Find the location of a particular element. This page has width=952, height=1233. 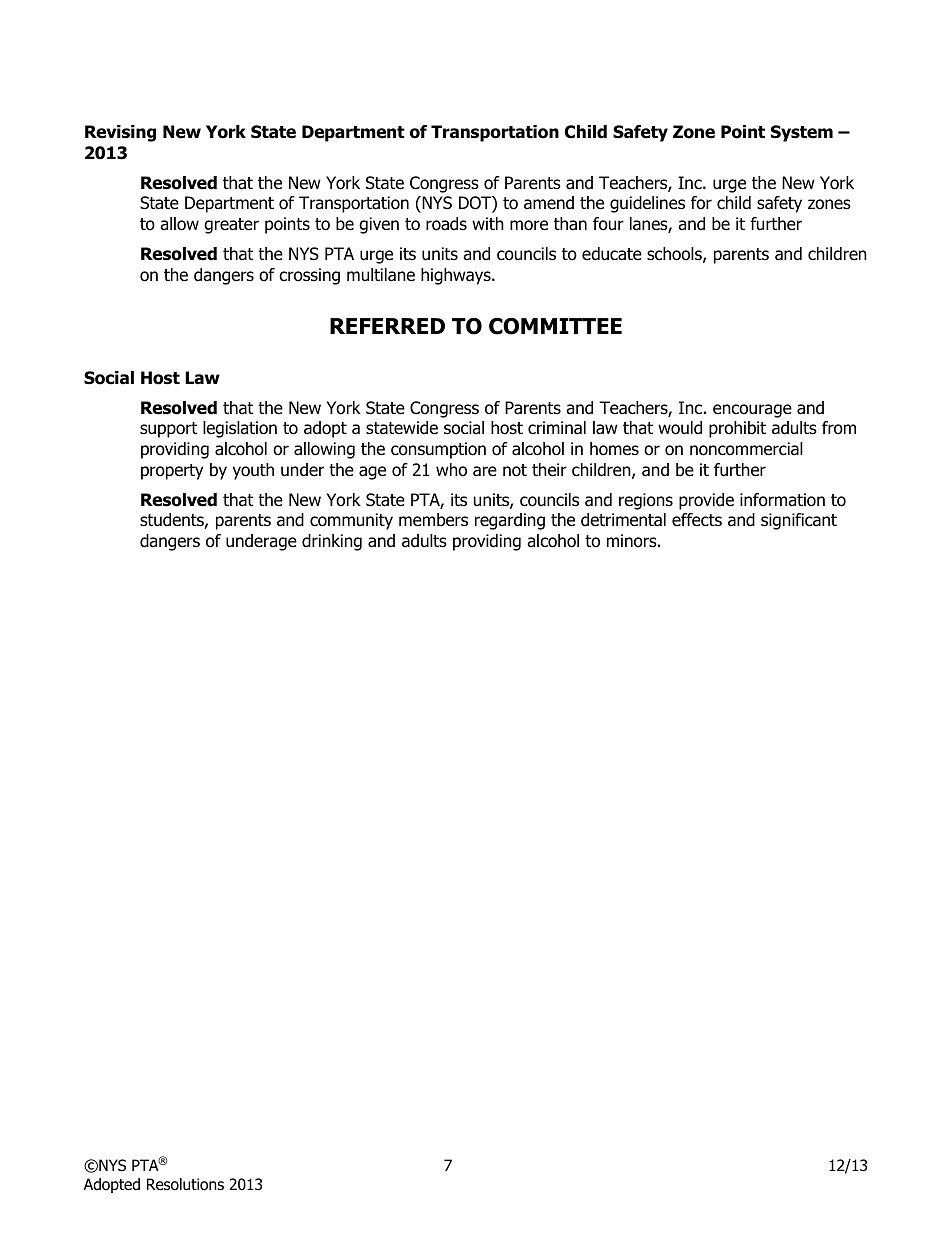

community is located at coordinates (351, 521).
